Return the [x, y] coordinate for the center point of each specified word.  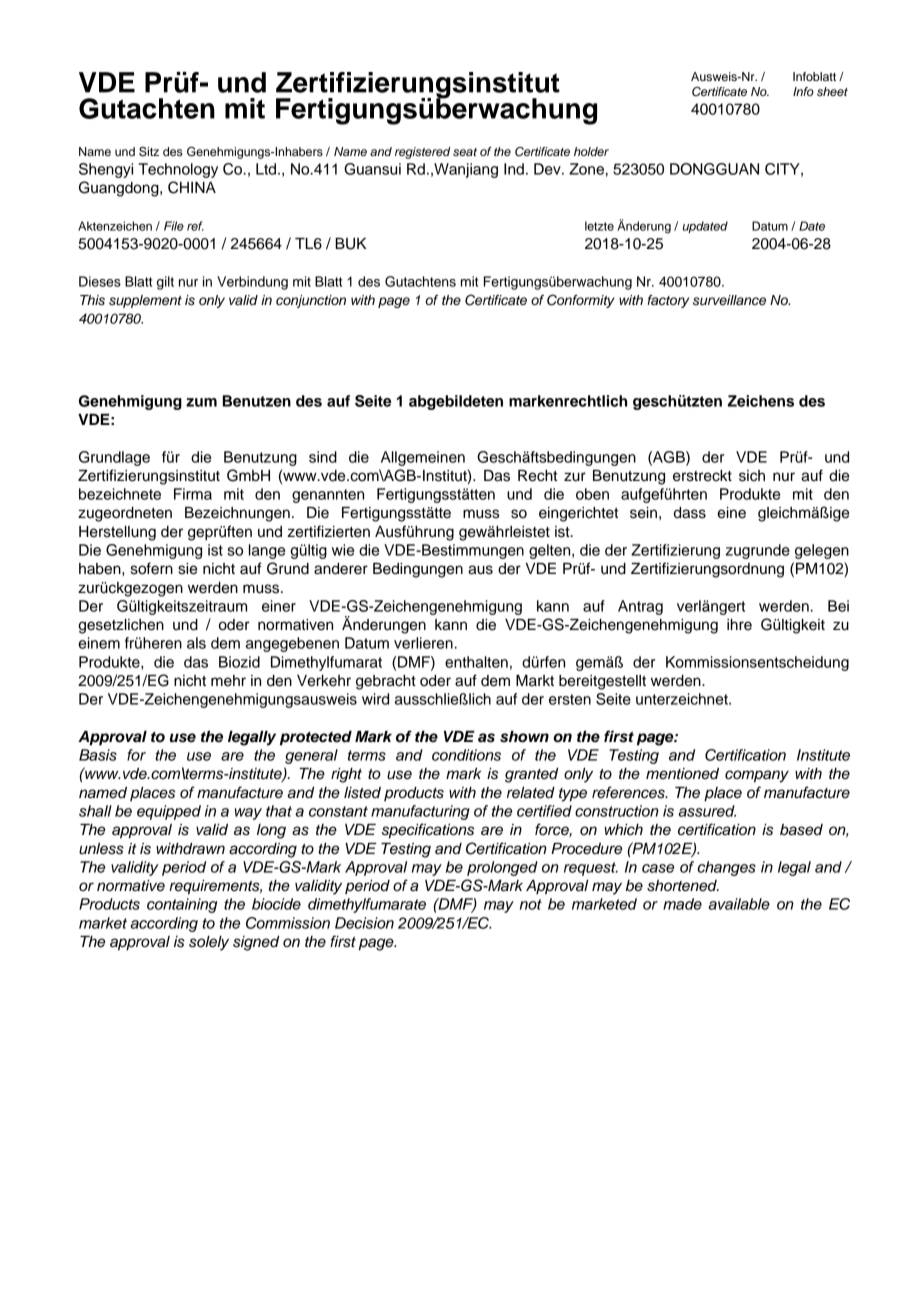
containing [182, 905]
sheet [832, 91]
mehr [228, 681]
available [739, 904]
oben [592, 494]
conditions [466, 755]
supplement [145, 301]
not [531, 904]
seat [465, 152]
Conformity [581, 301]
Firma [193, 494]
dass [690, 513]
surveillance [729, 300]
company [757, 776]
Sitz [149, 152]
